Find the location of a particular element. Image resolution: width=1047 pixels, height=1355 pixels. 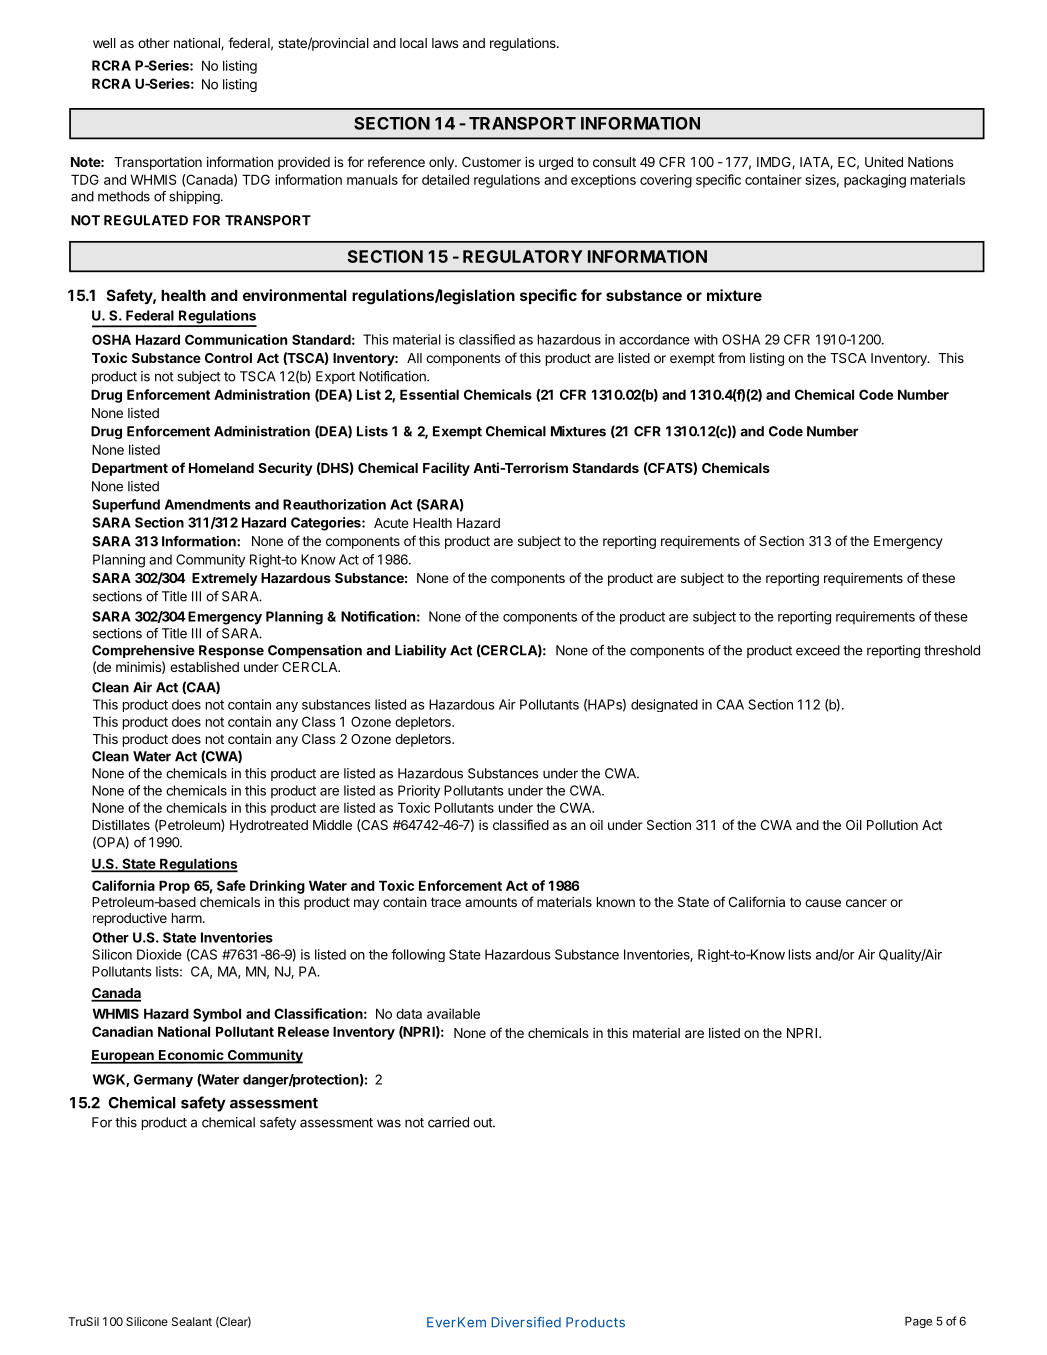

available is located at coordinates (453, 1013).
